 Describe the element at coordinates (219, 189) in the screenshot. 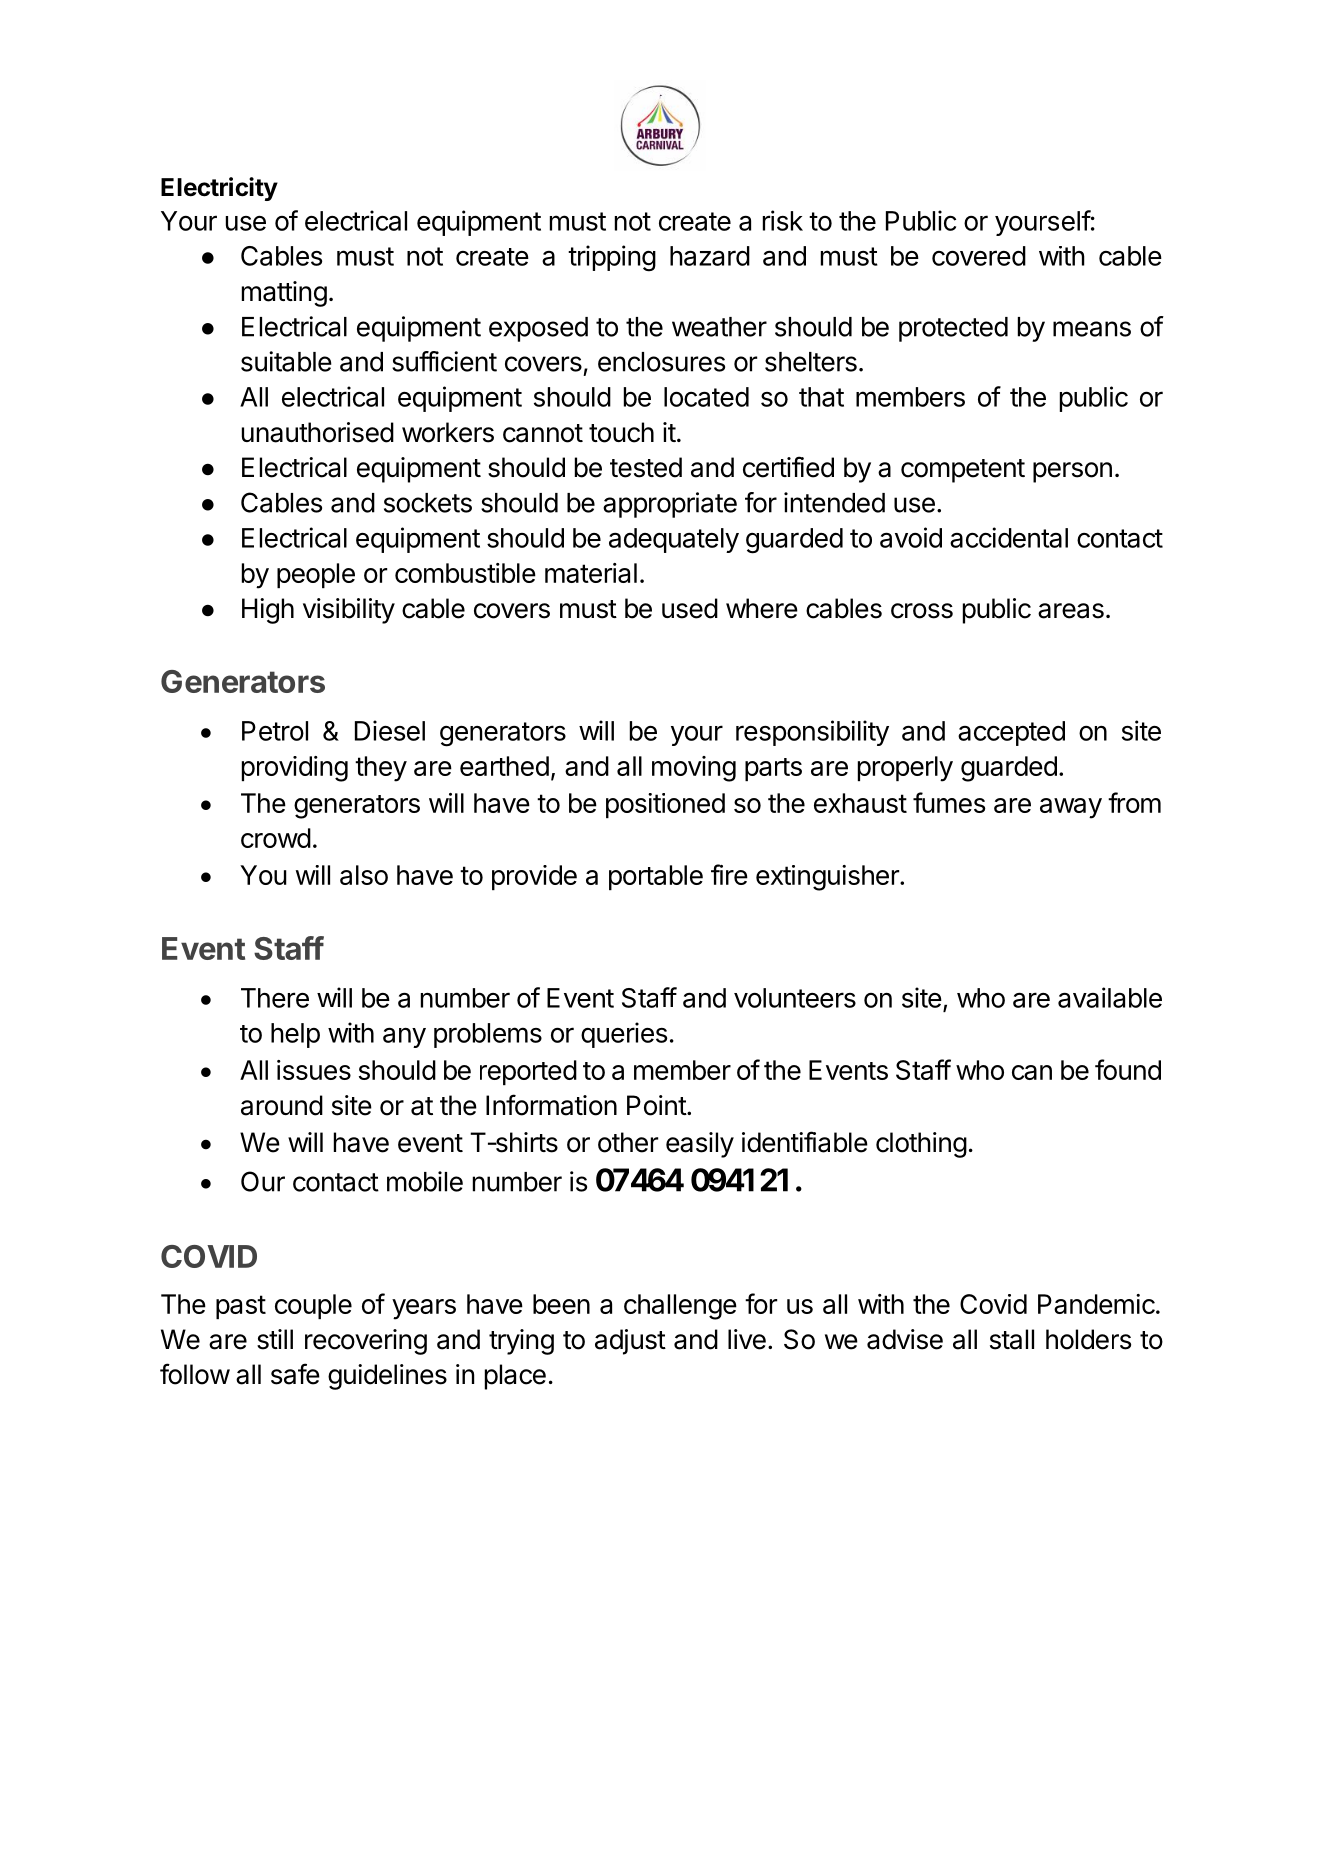

I see `Electricity` at that location.
